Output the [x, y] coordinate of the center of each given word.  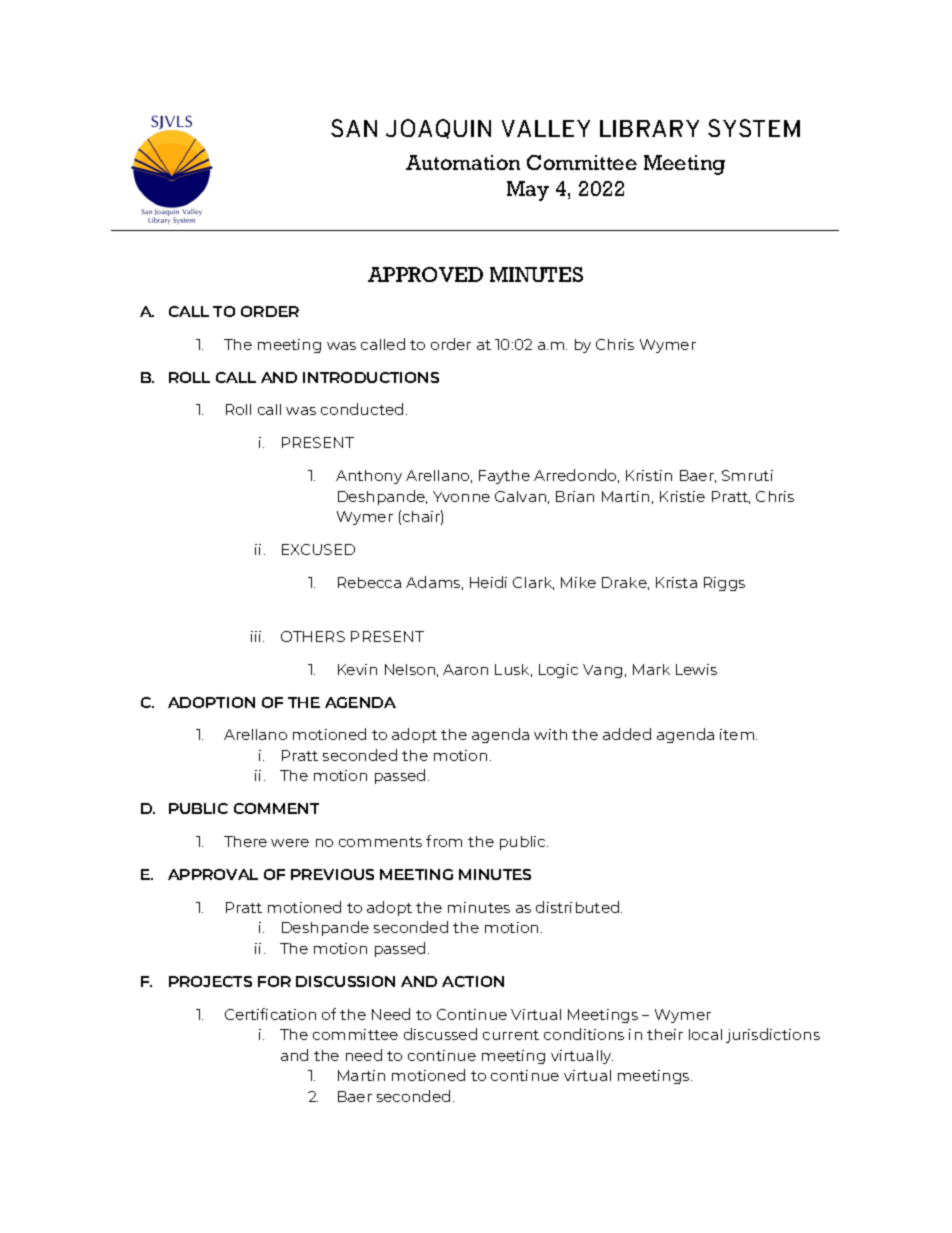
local [705, 1034]
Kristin [649, 475]
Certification [270, 1014]
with [550, 734]
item [738, 734]
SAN [354, 128]
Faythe [504, 477]
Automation [463, 162]
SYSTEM [754, 128]
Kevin [357, 669]
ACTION [473, 981]
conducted [362, 409]
